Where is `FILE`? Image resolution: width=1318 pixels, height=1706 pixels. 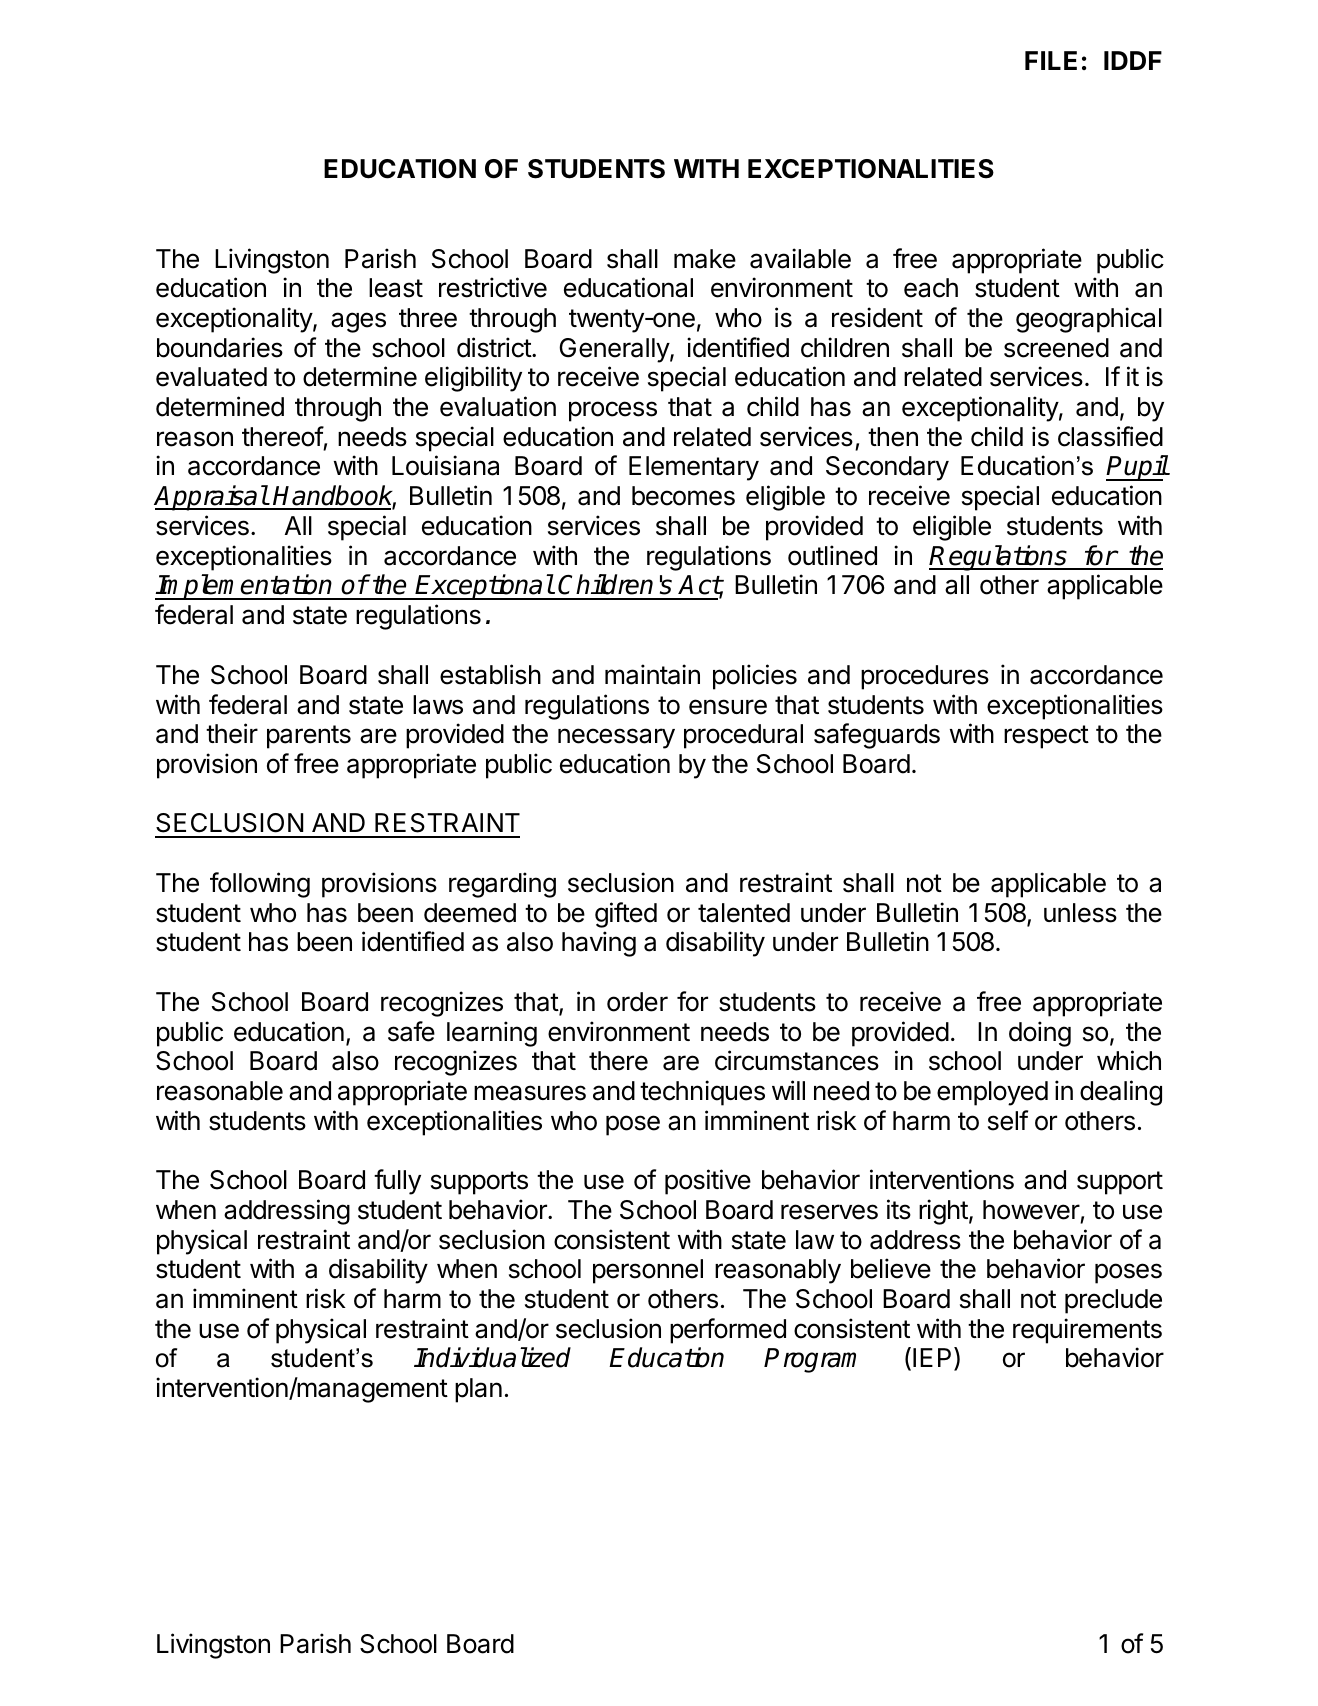
FILE is located at coordinates (1051, 60).
